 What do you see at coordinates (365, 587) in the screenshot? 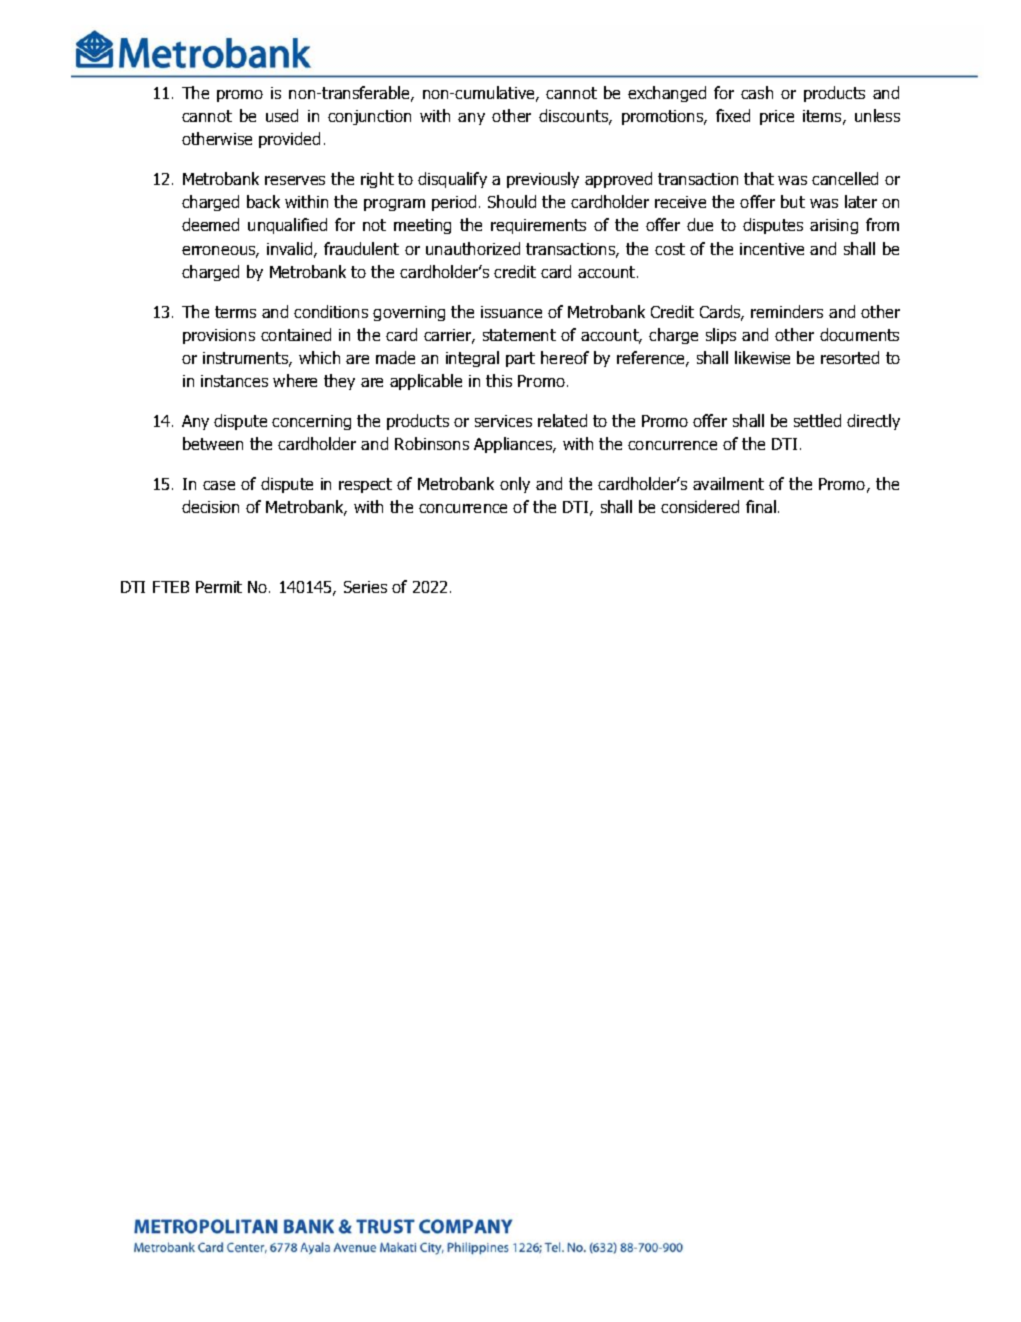
I see `Series` at bounding box center [365, 587].
